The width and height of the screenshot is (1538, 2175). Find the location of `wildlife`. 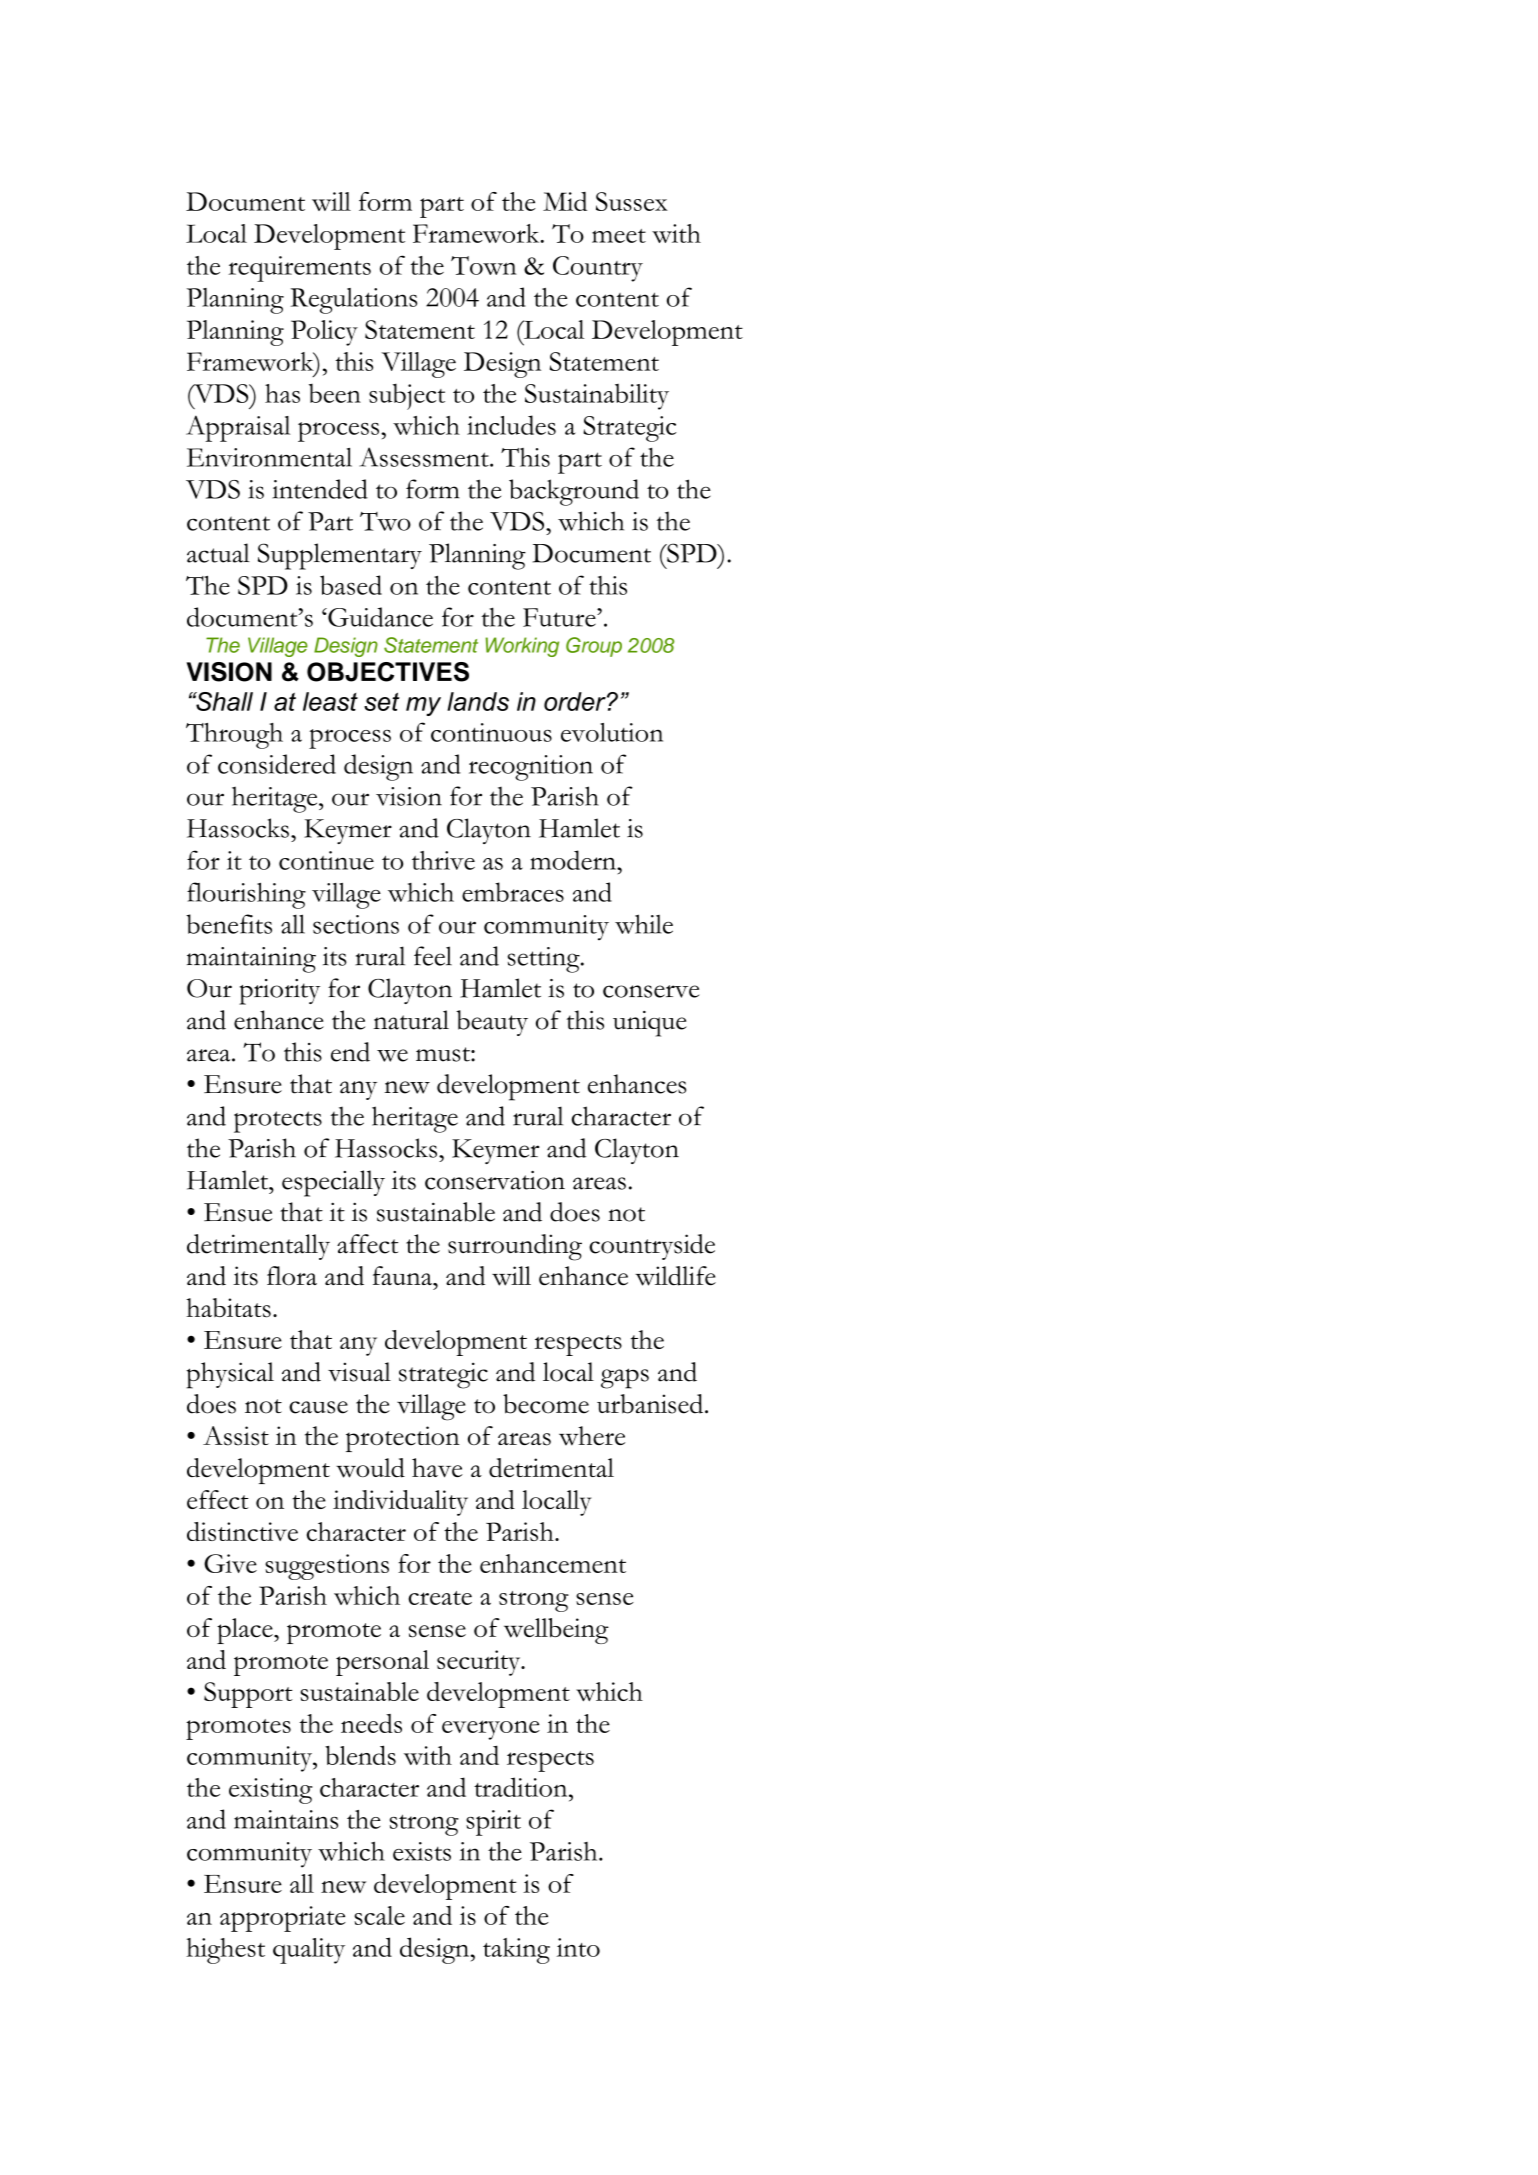

wildlife is located at coordinates (675, 1276).
